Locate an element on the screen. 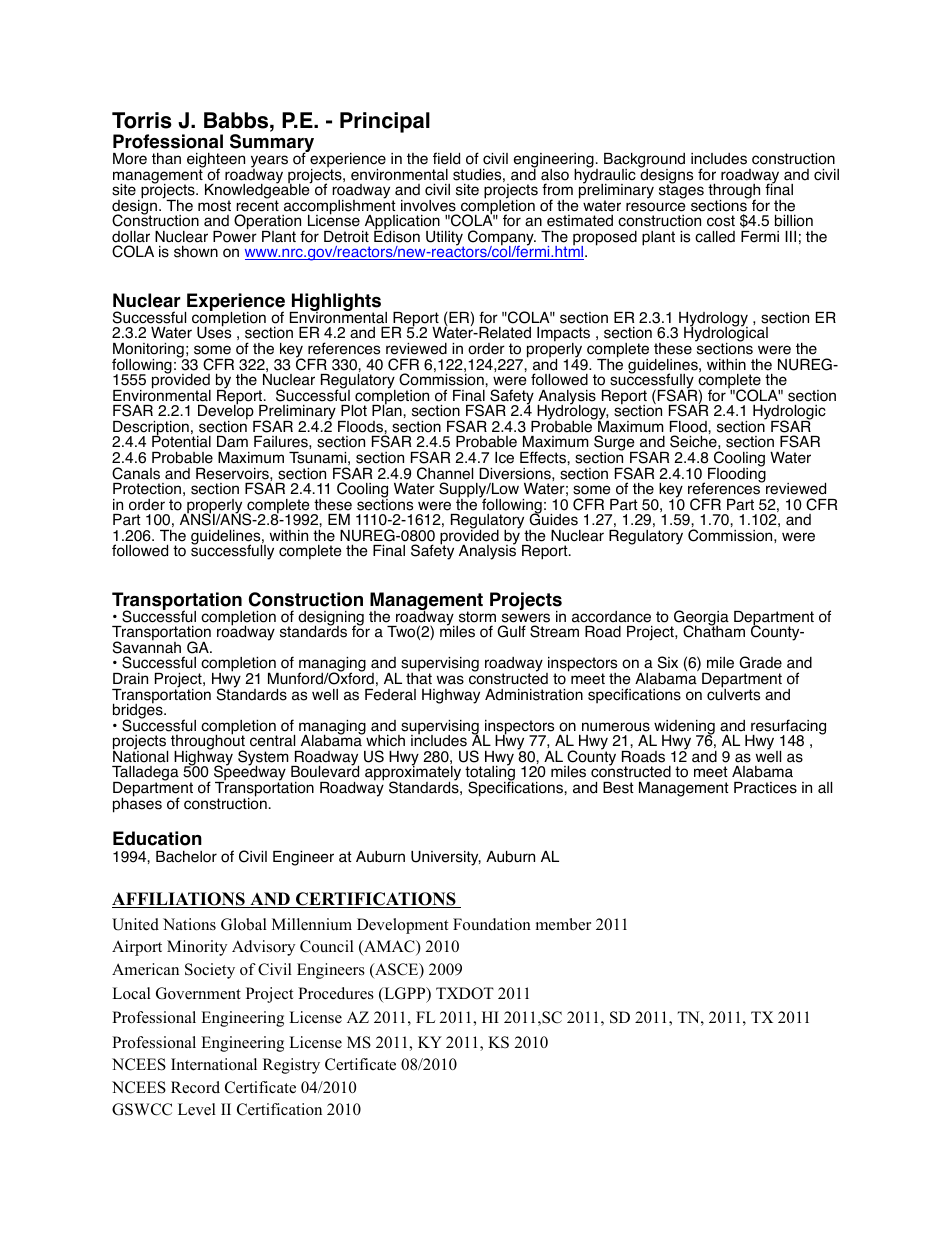 This screenshot has height=1233, width=952. Drain is located at coordinates (130, 679).
